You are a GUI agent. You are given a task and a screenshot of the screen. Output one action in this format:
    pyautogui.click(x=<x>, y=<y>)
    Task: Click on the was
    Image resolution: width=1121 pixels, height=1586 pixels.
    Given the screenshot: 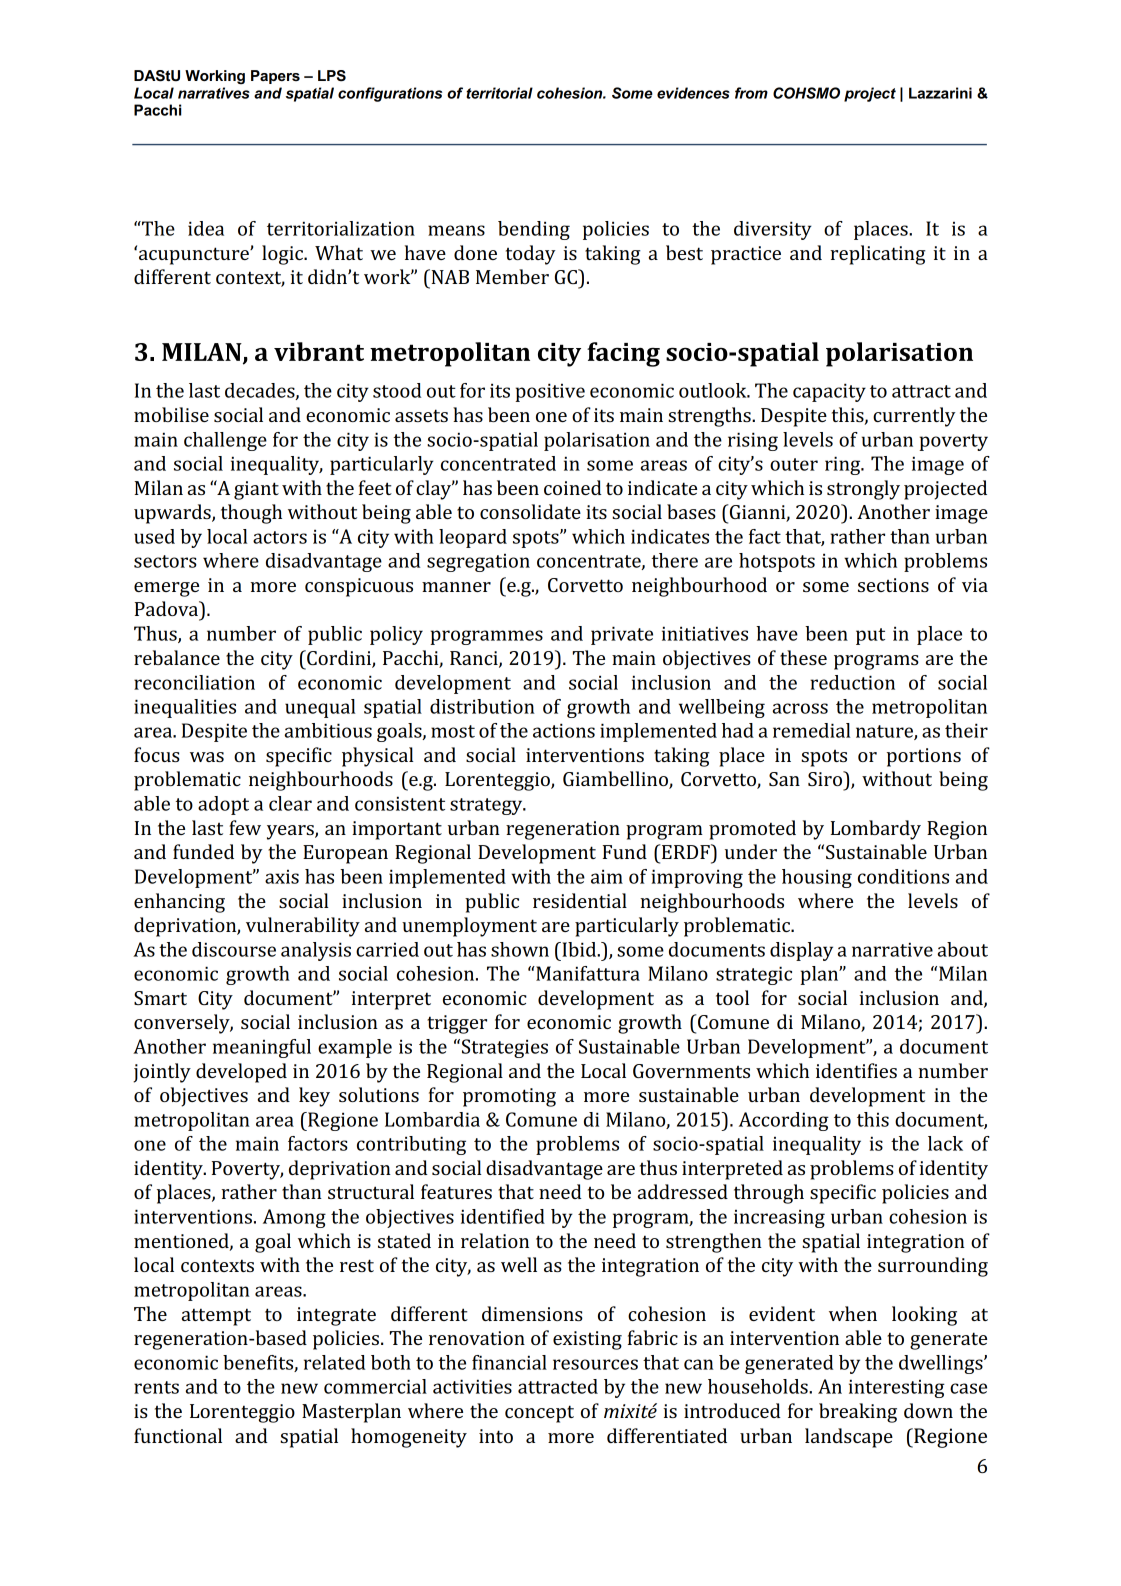 What is the action you would take?
    pyautogui.click(x=207, y=757)
